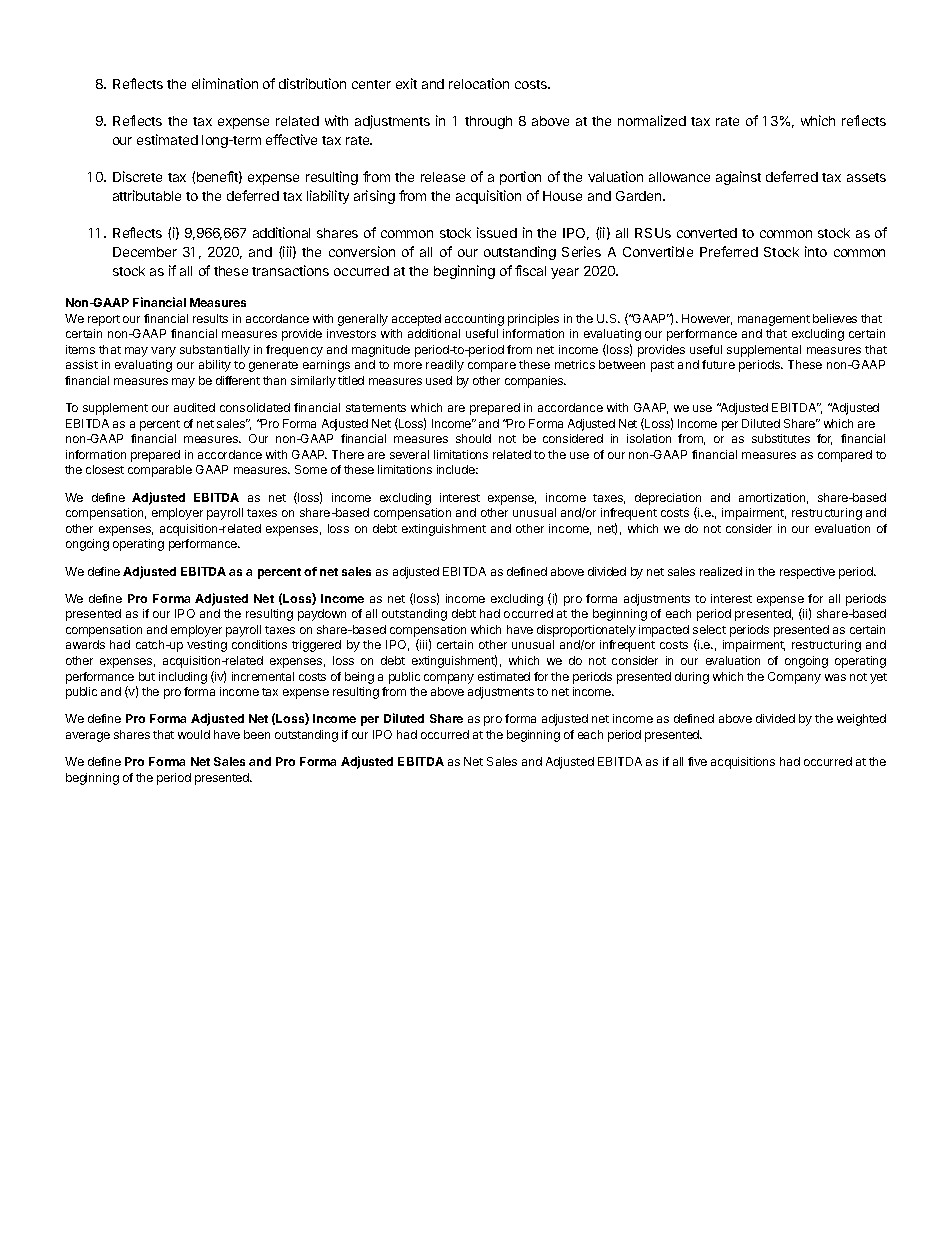 The height and width of the screenshot is (1233, 952). I want to click on respective, so click(807, 573).
